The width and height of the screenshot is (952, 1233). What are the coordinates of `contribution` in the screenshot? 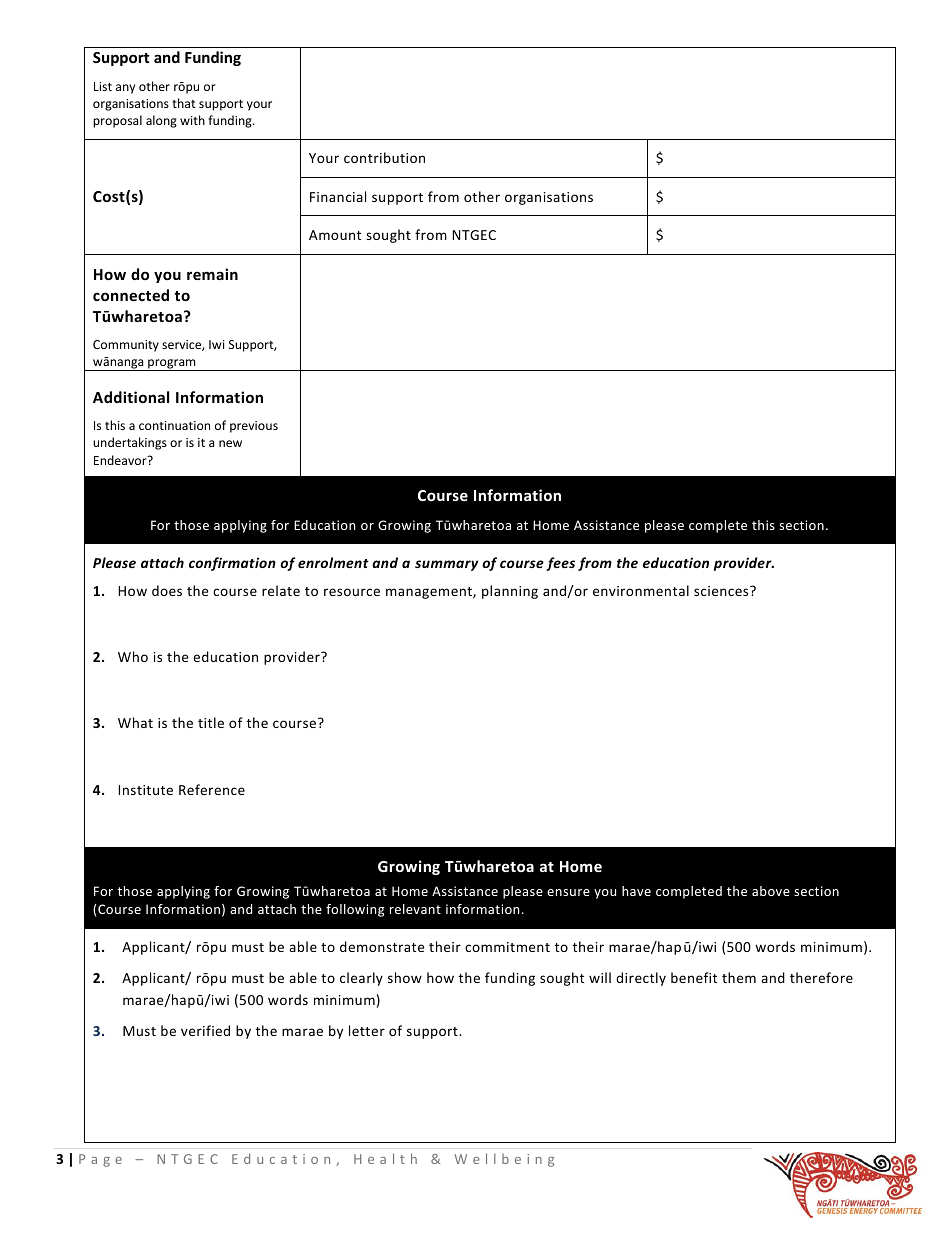 It's located at (384, 157).
